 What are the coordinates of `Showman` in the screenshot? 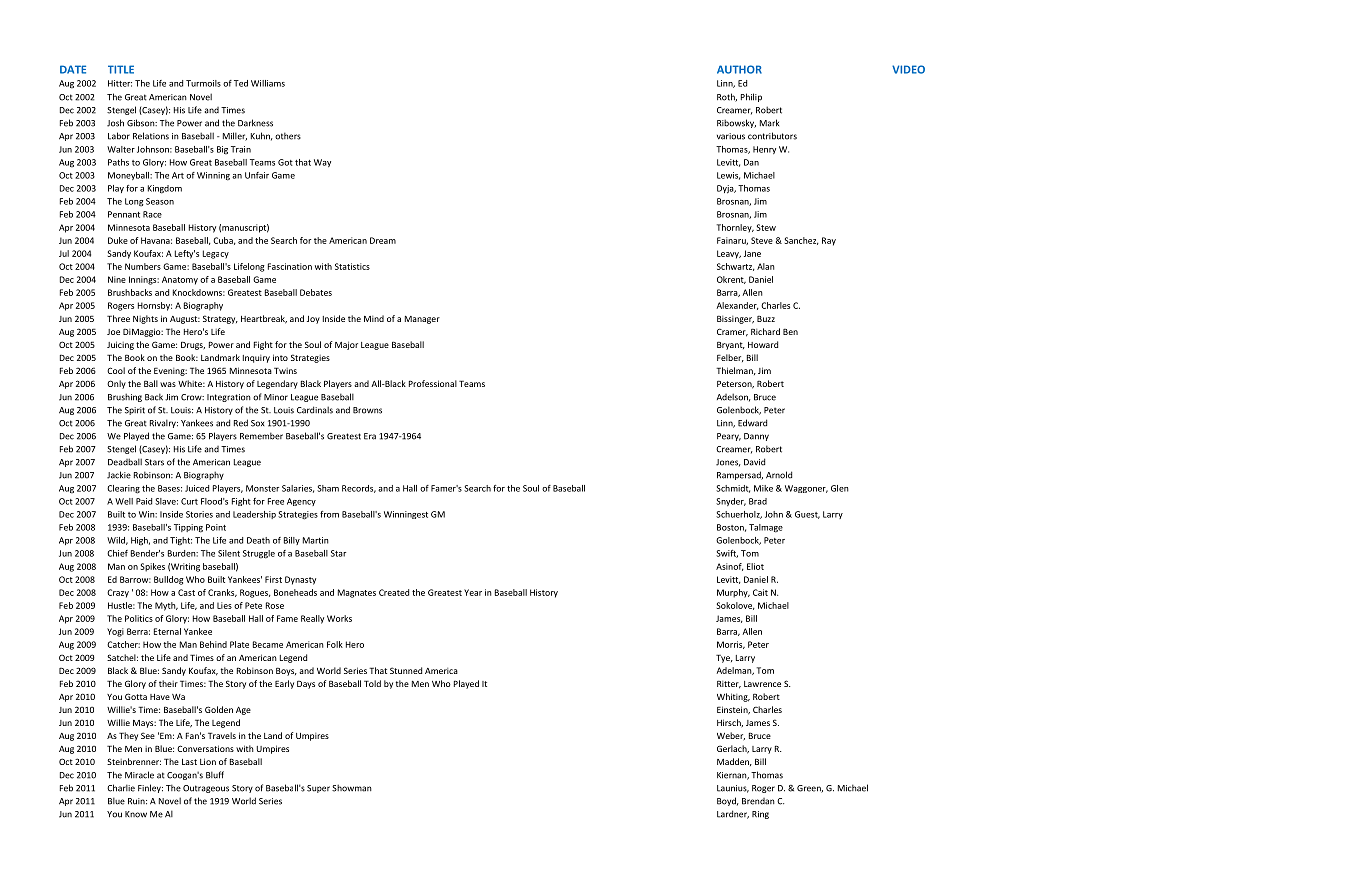 It's located at (352, 788).
